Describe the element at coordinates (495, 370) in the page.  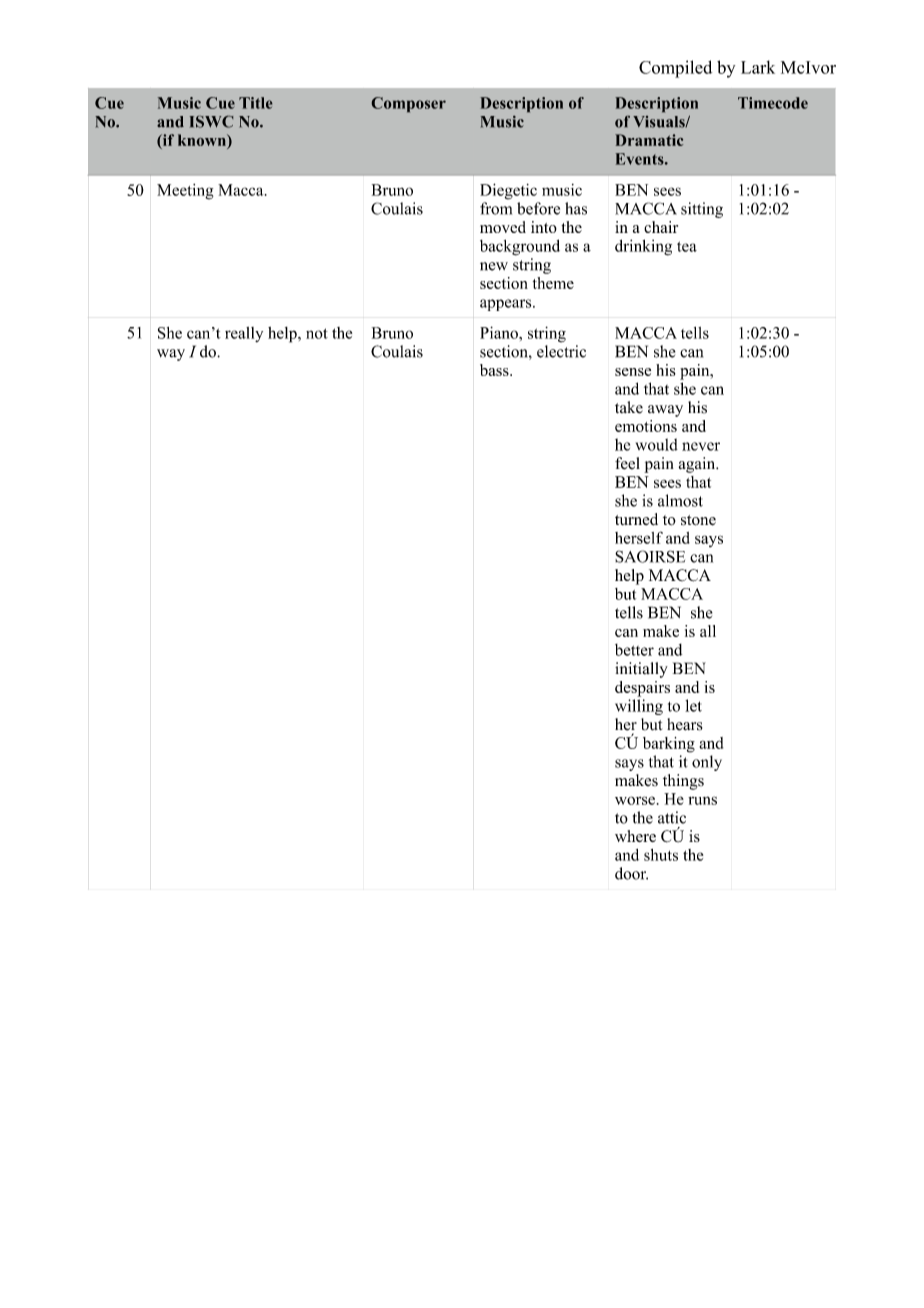
I see `bass` at that location.
